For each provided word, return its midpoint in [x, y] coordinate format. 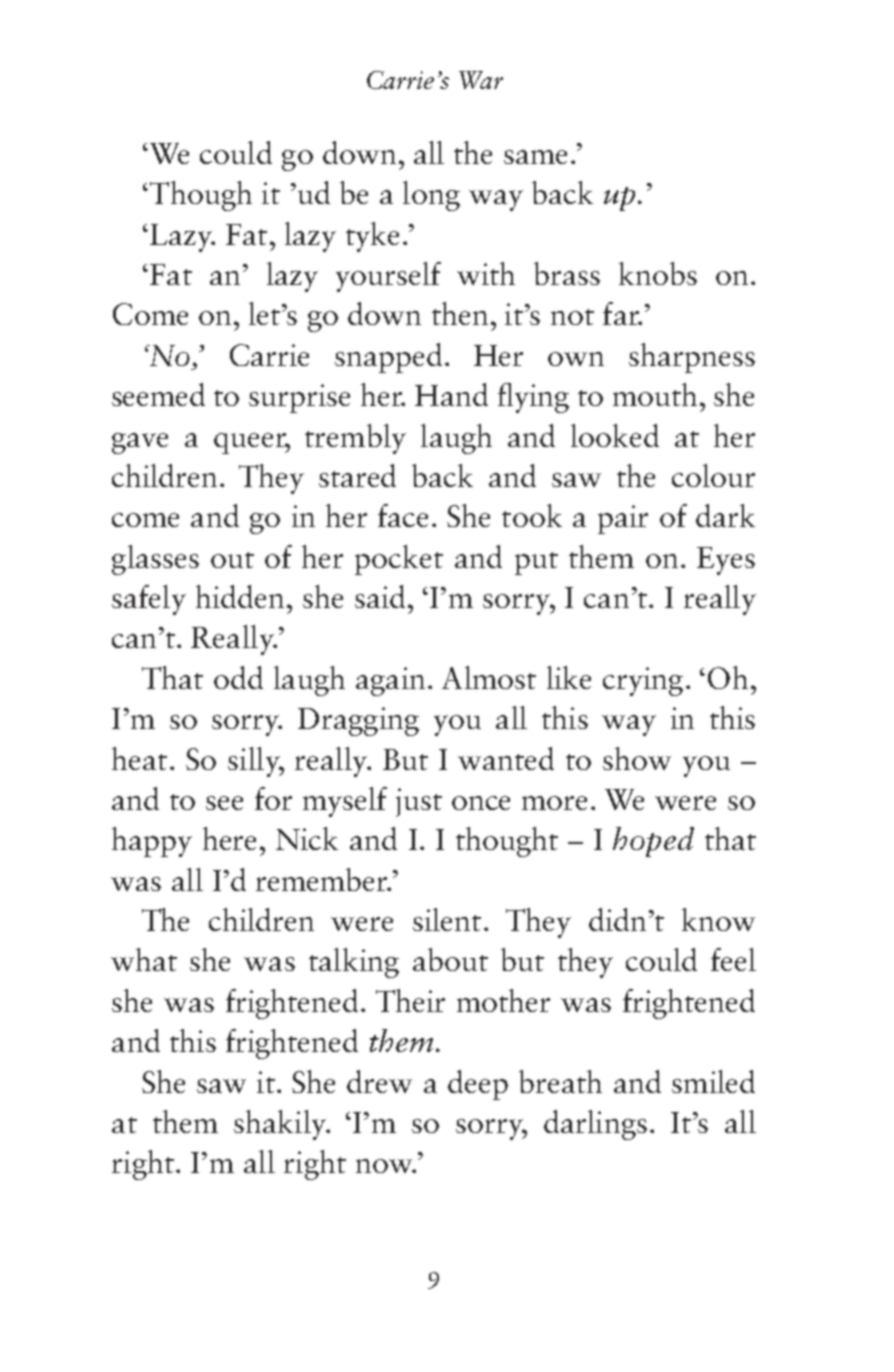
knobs [658, 273]
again [390, 681]
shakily [281, 1125]
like [569, 677]
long [431, 196]
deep [478, 1085]
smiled [713, 1081]
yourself [388, 277]
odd [238, 677]
